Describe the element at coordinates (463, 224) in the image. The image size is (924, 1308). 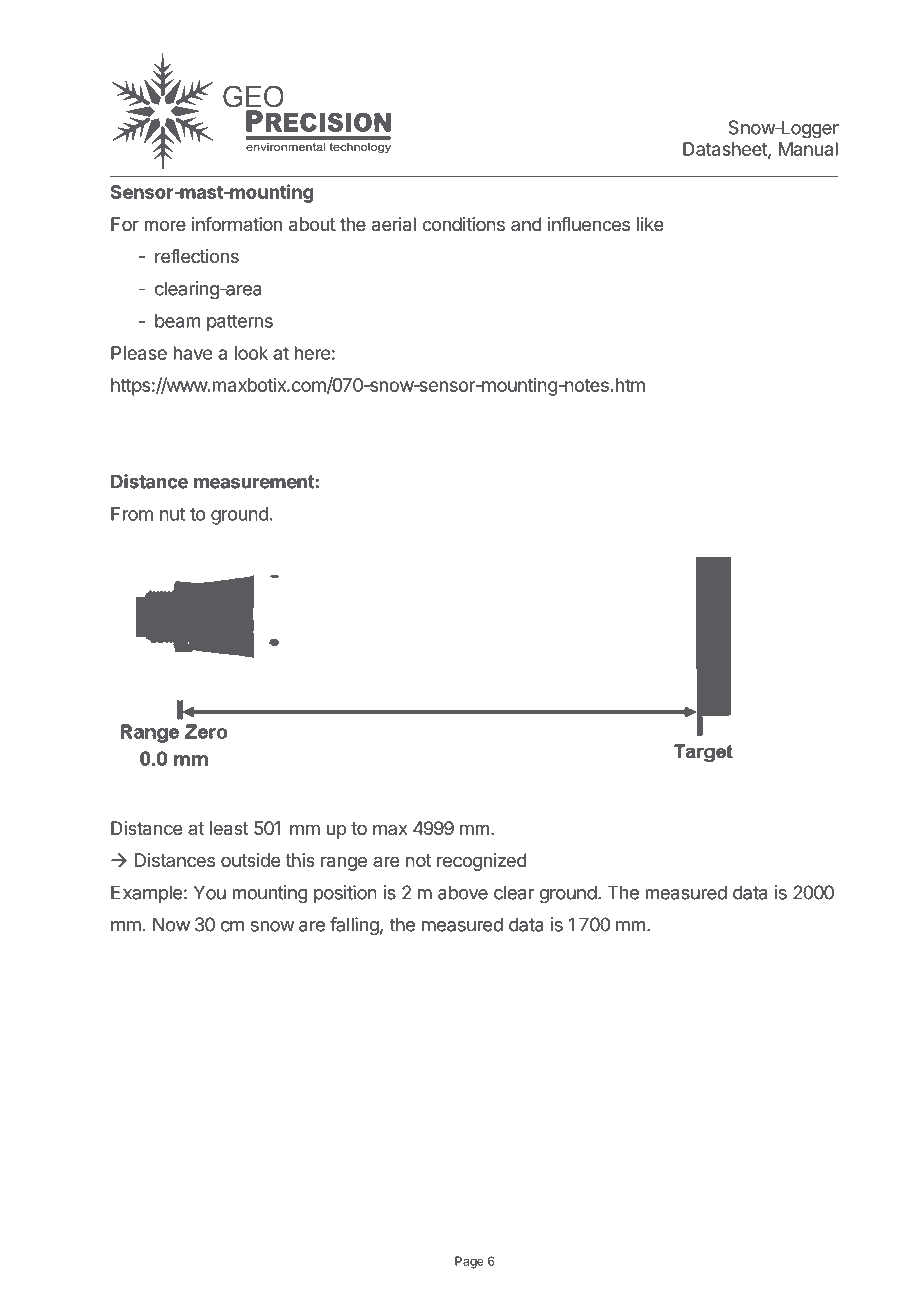
I see `conditions` at that location.
